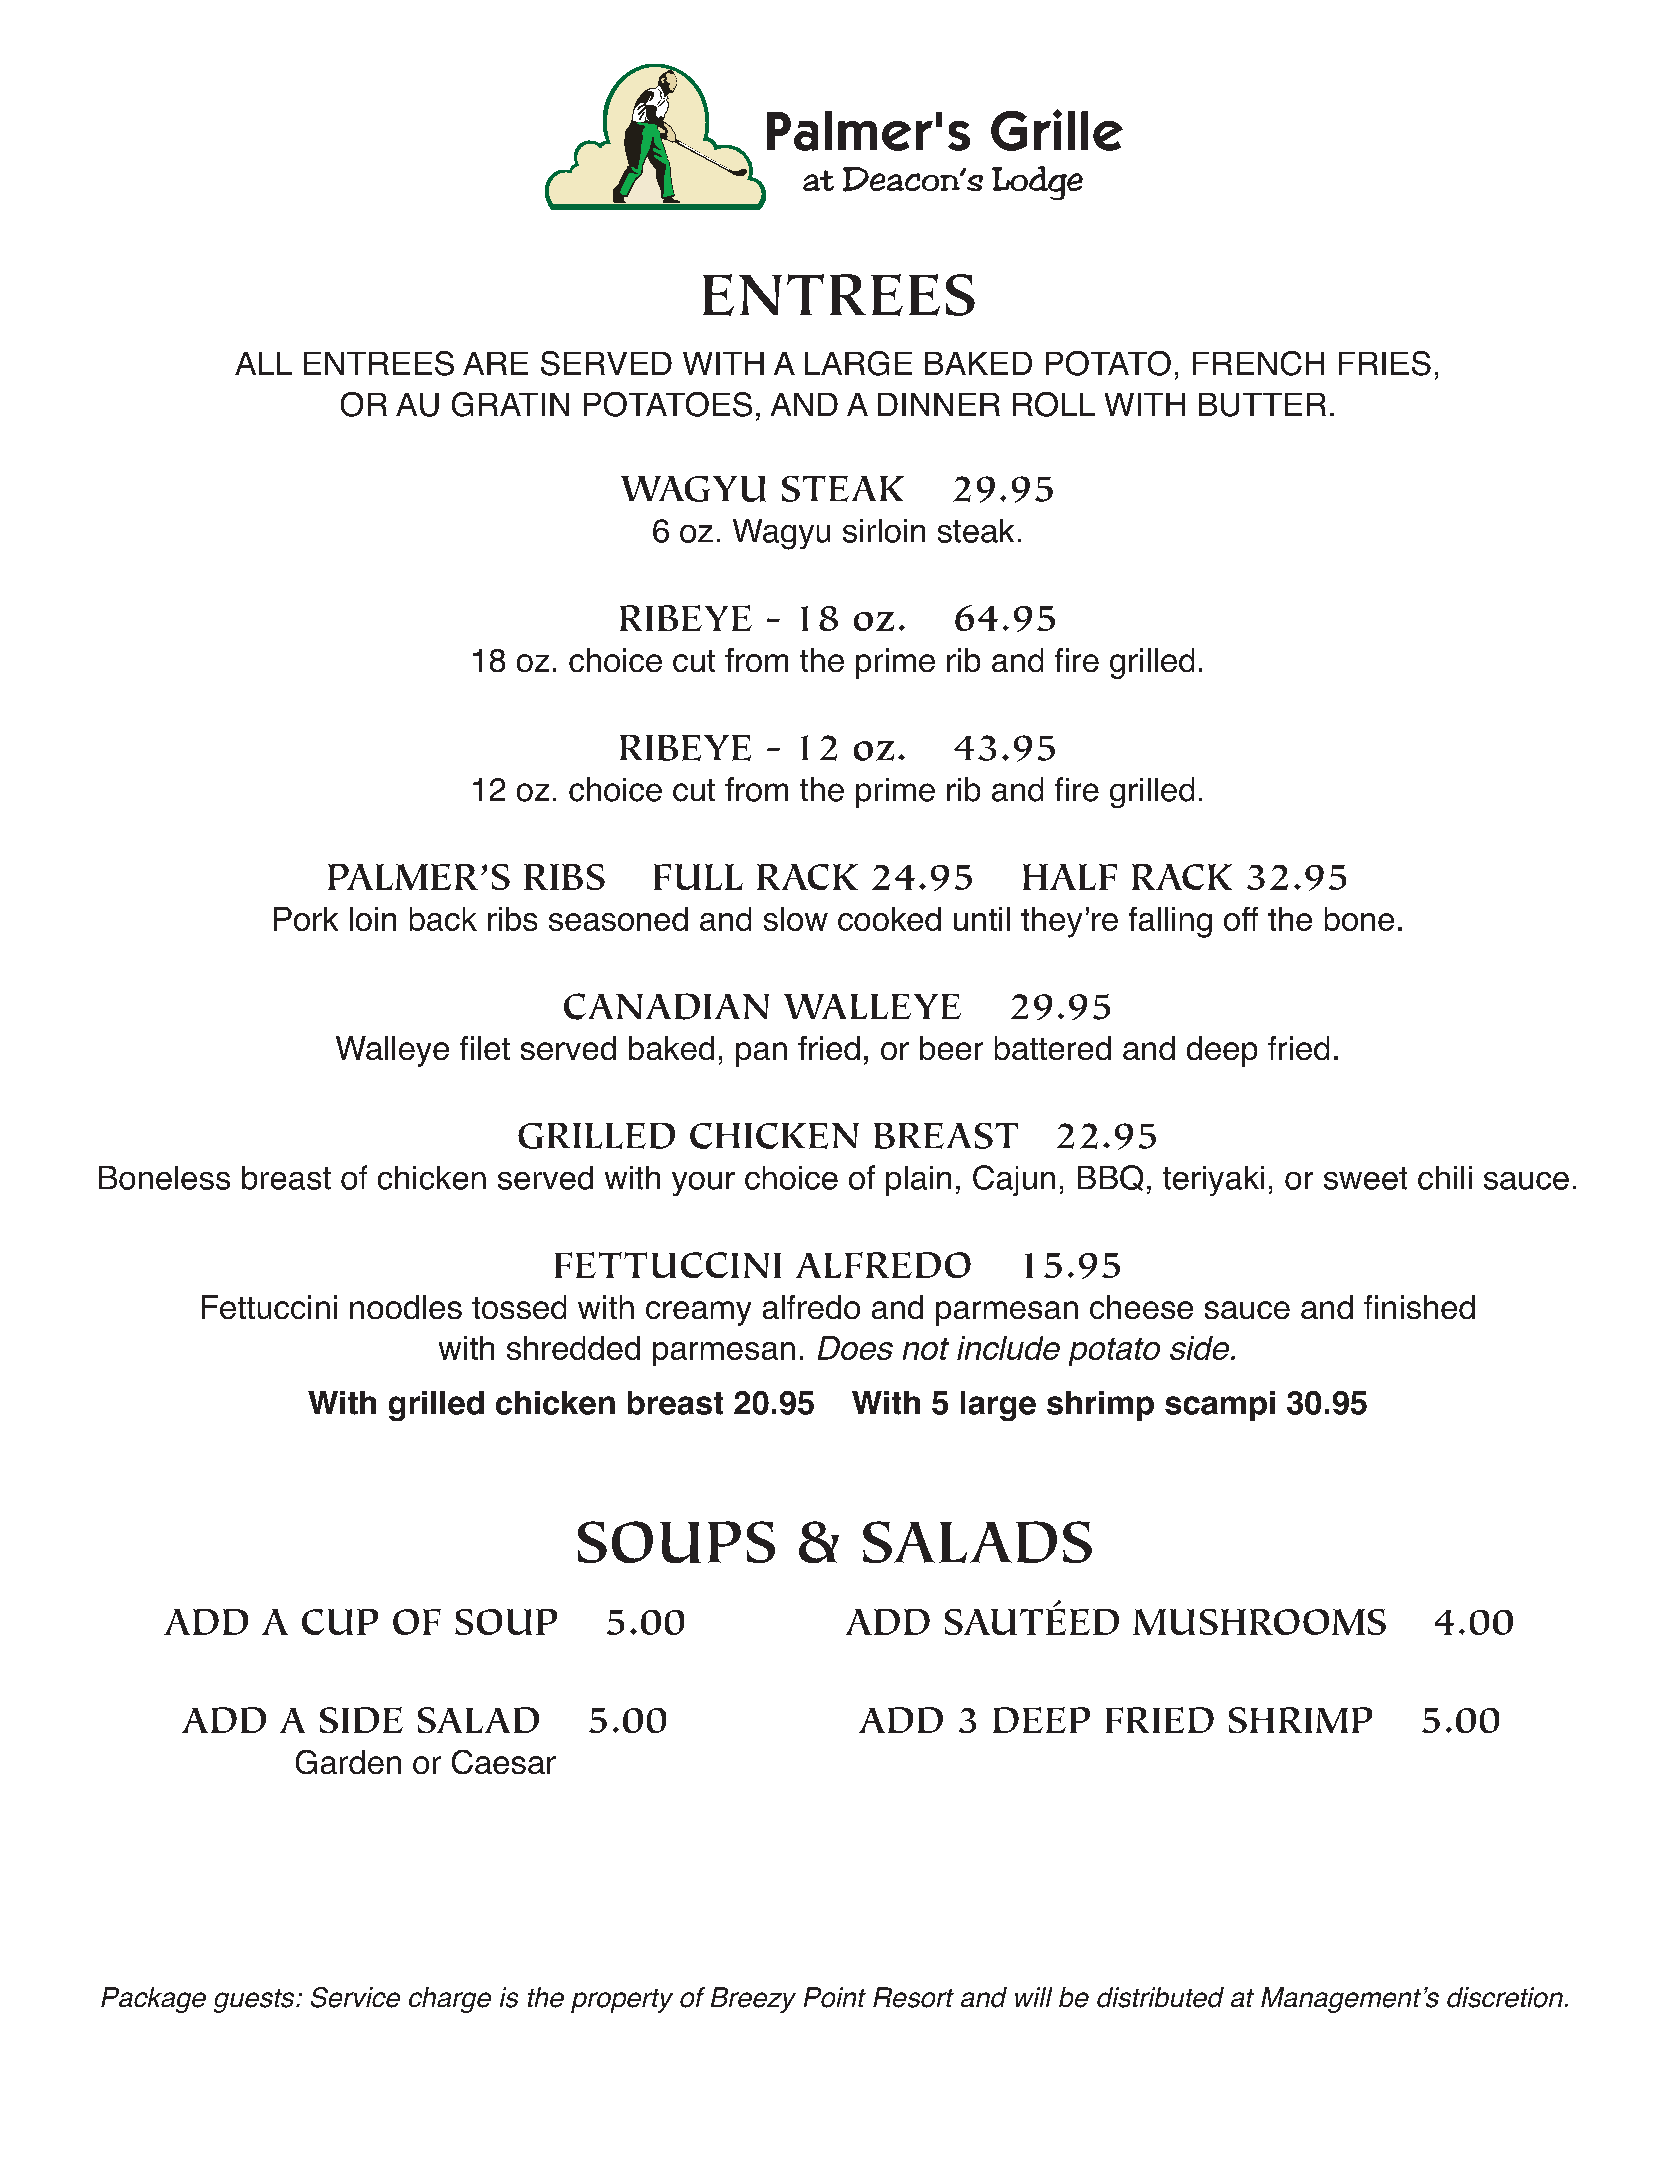 This document has width=1670, height=2162. I want to click on sweet, so click(1365, 1178).
